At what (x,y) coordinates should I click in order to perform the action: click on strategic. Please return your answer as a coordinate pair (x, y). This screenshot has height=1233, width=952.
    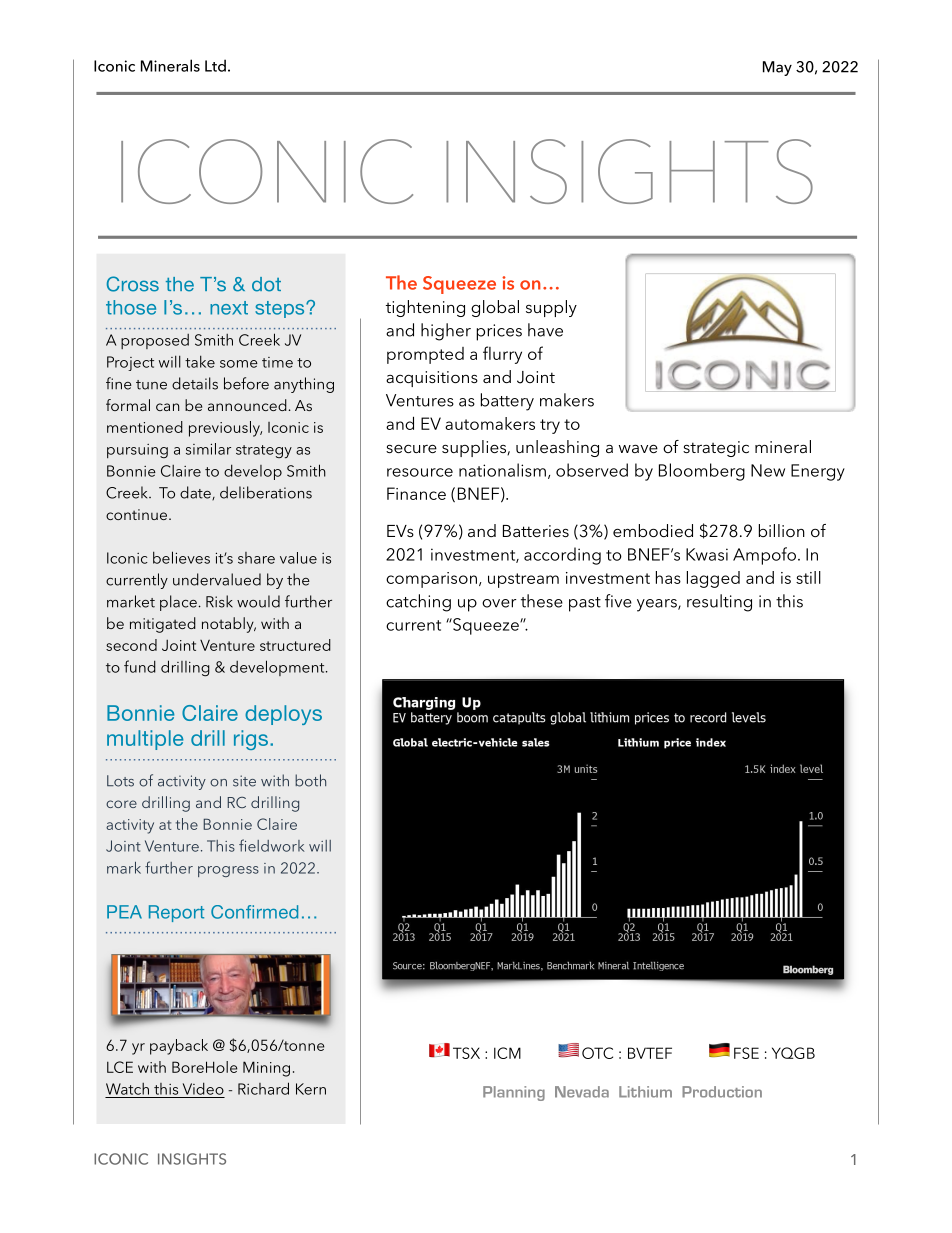
    Looking at the image, I should click on (716, 449).
